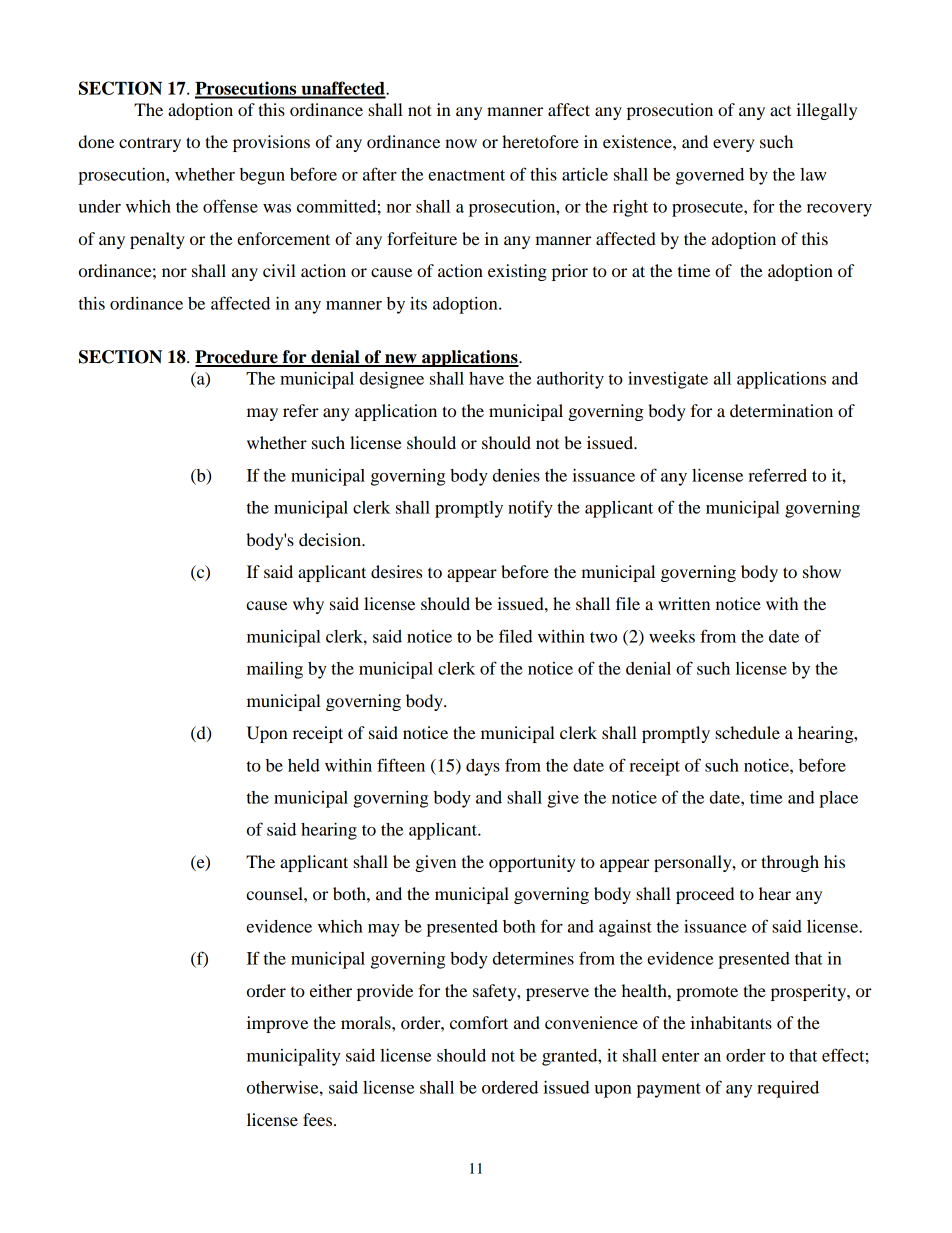  I want to click on schedule, so click(747, 732).
